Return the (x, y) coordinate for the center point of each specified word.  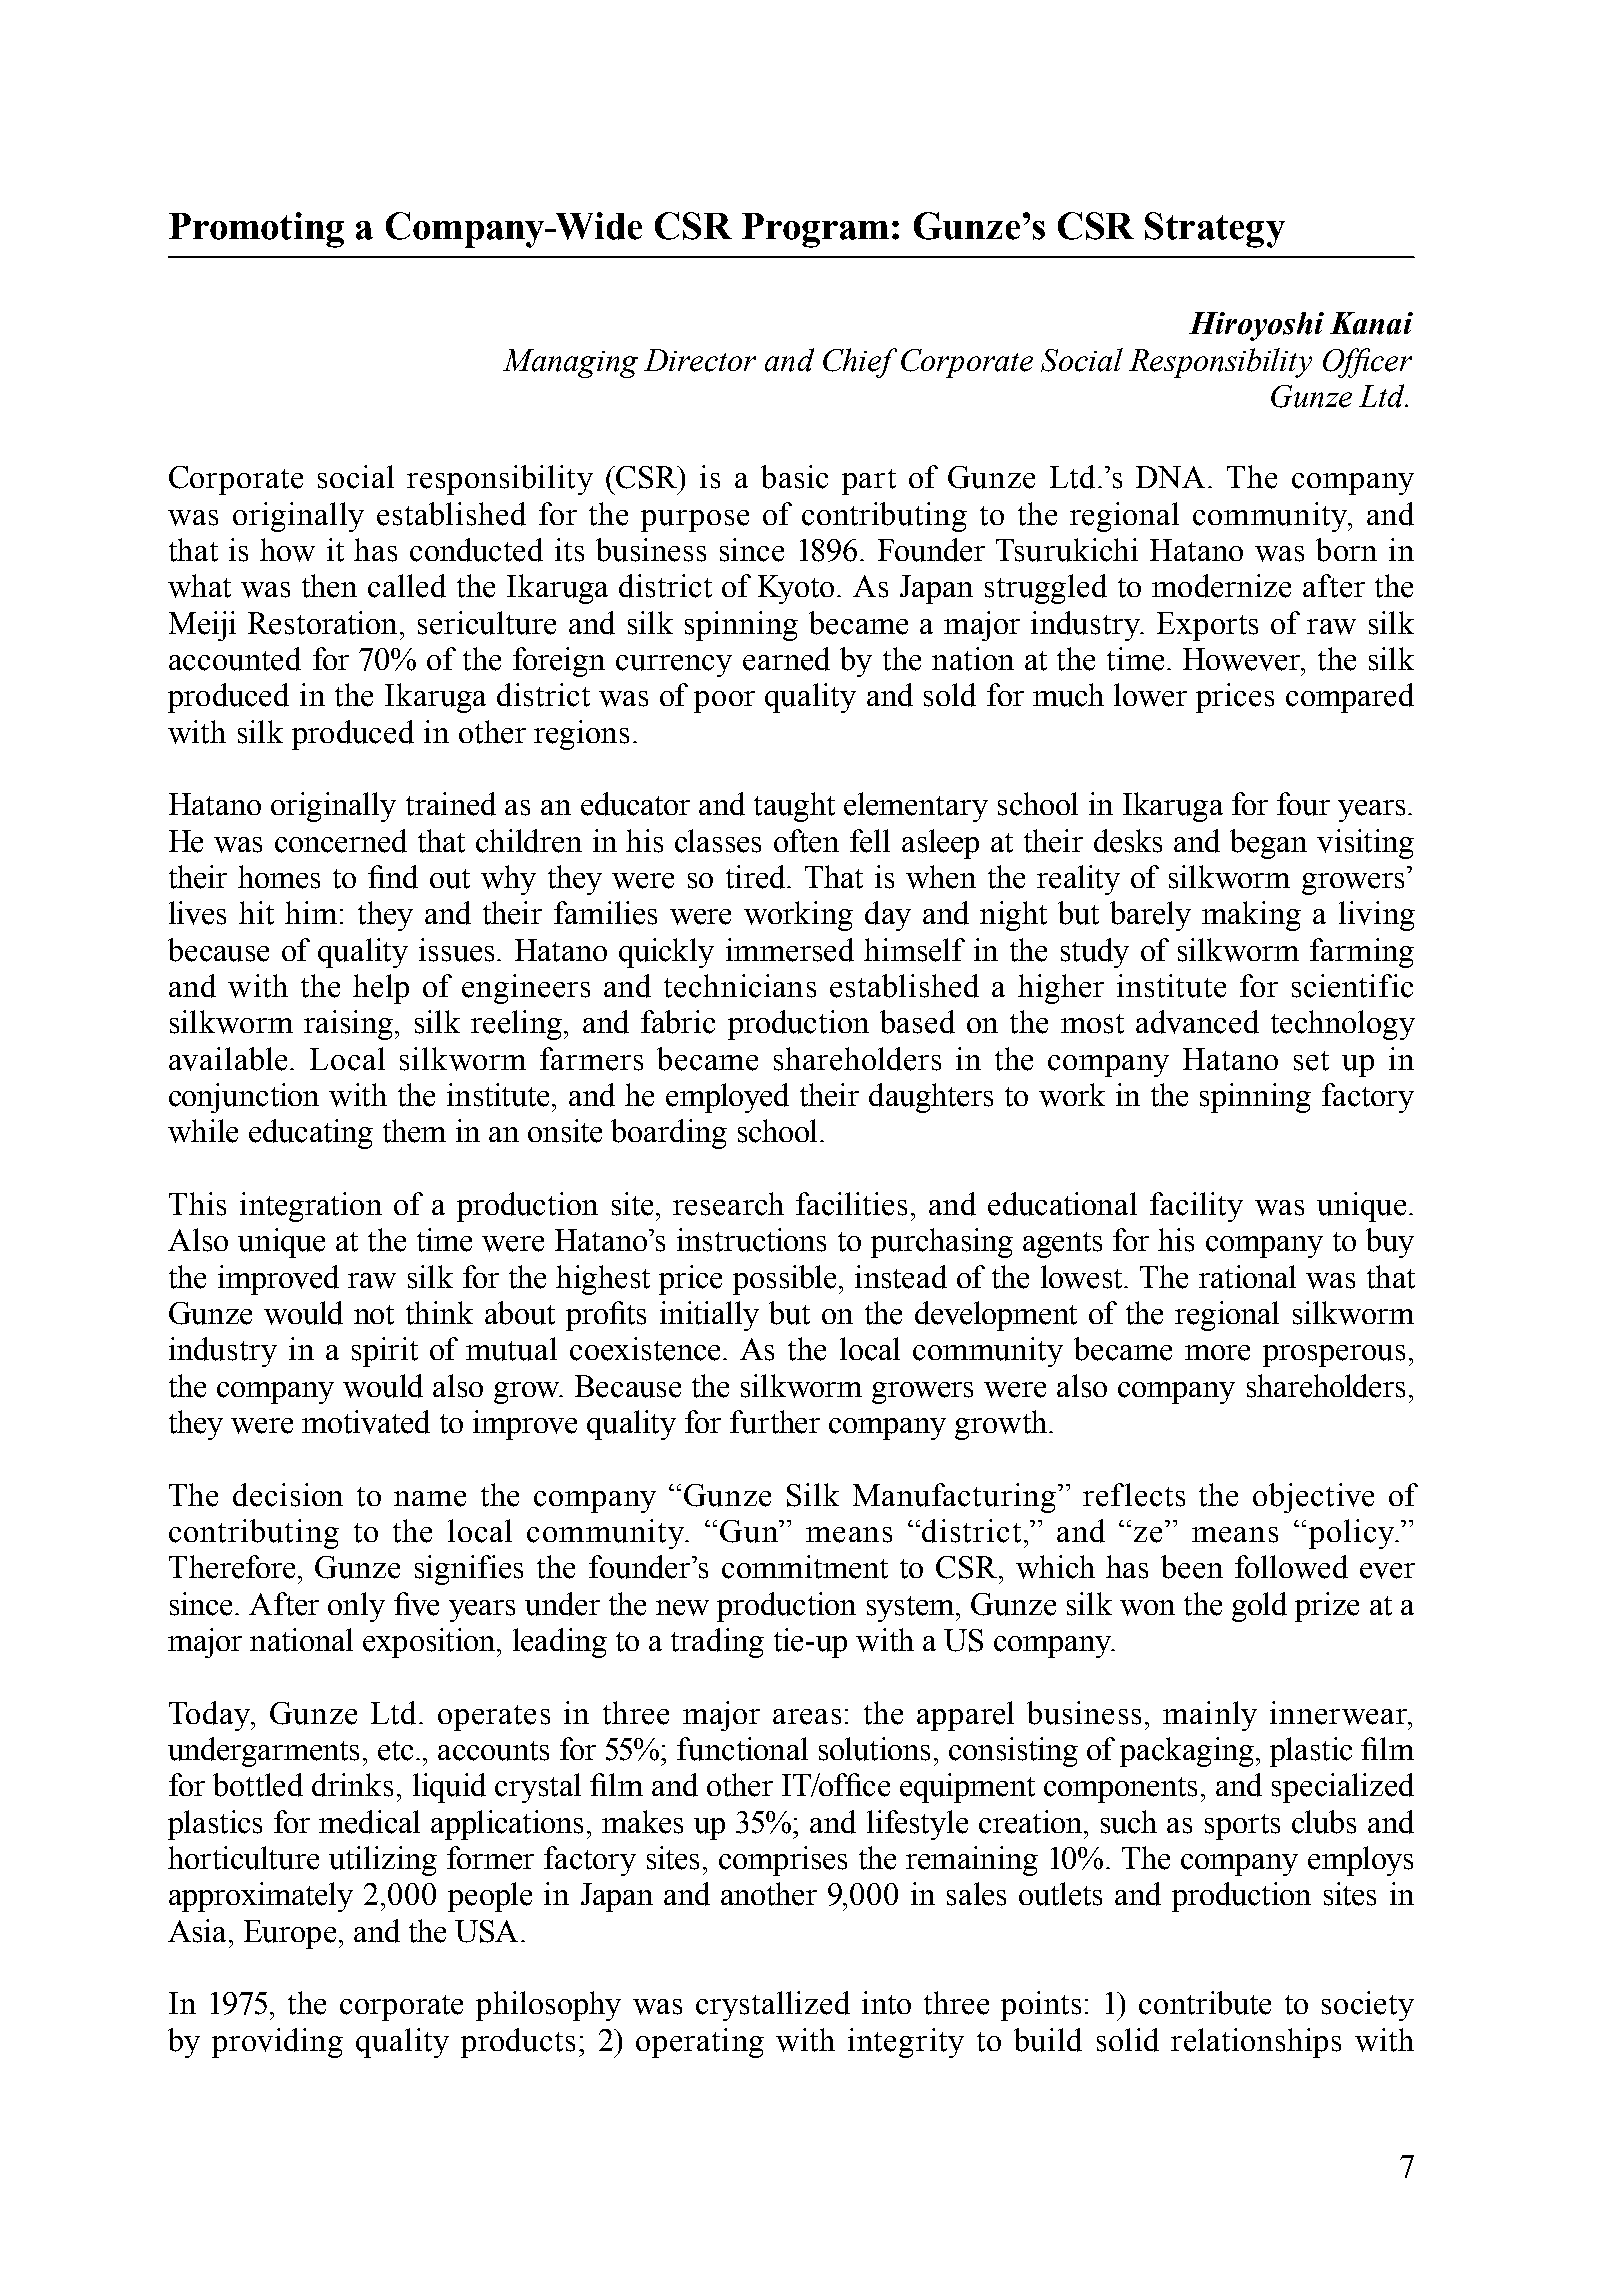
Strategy (1215, 230)
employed (727, 1098)
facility (1196, 1207)
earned (786, 659)
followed (1291, 1567)
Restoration (324, 623)
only (356, 1607)
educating (311, 1134)
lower (1150, 695)
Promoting (256, 230)
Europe (290, 1934)
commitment (805, 1567)
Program (815, 230)
